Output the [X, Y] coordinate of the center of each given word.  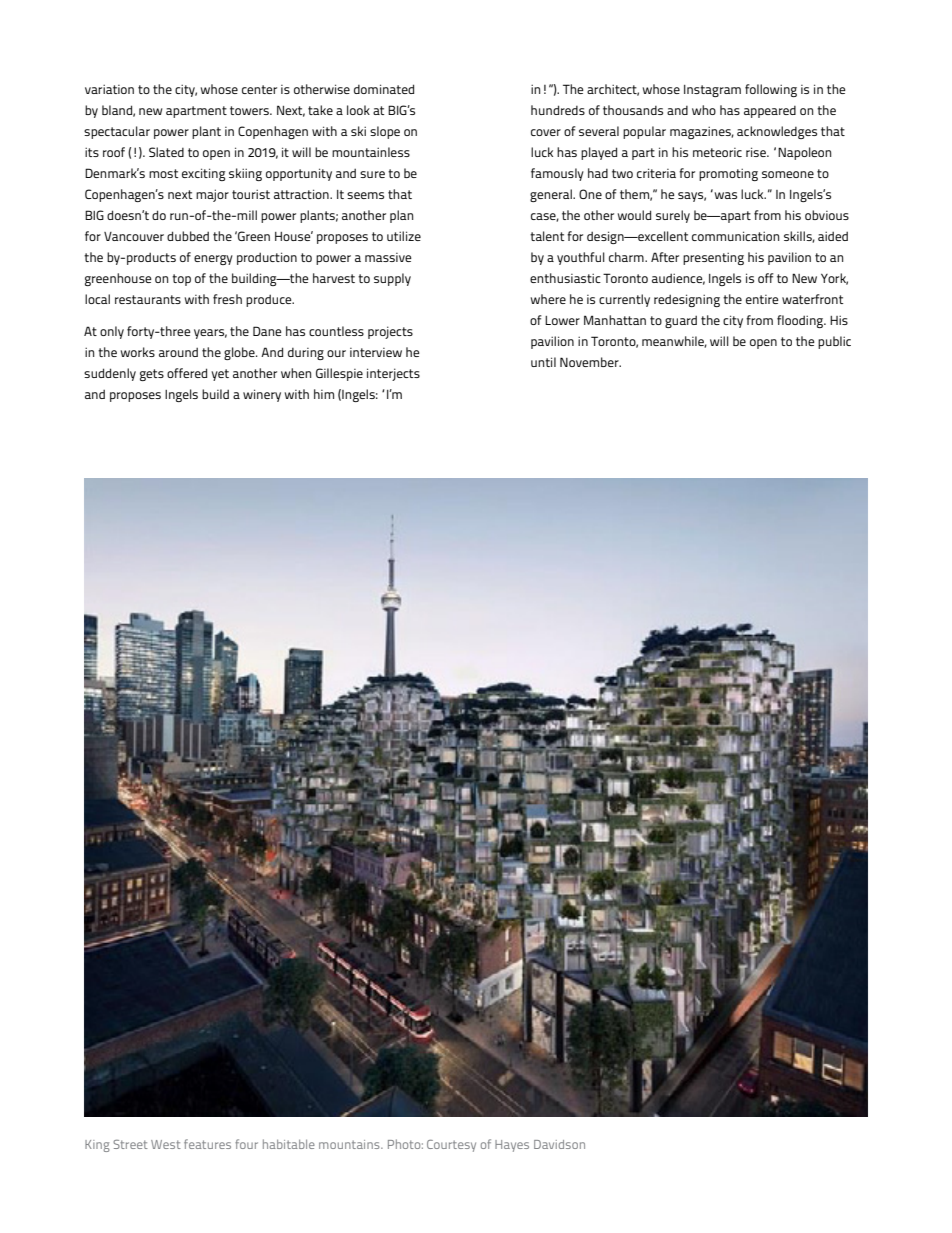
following [771, 90]
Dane [267, 331]
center [259, 89]
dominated [384, 89]
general [552, 195]
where [548, 299]
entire [762, 299]
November [590, 362]
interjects [393, 374]
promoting [728, 174]
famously [557, 174]
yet [220, 375]
